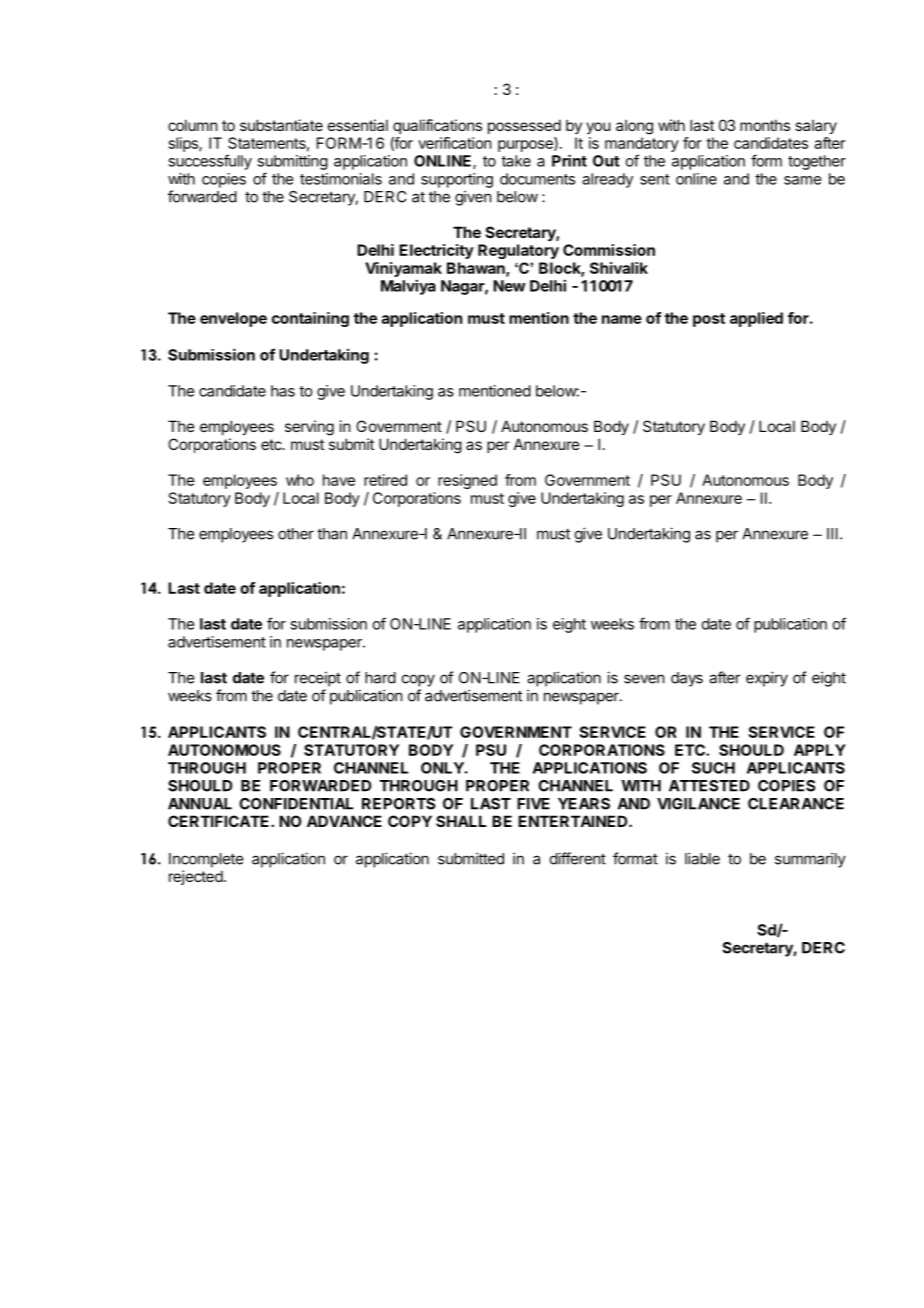  I want to click on months, so click(765, 125).
